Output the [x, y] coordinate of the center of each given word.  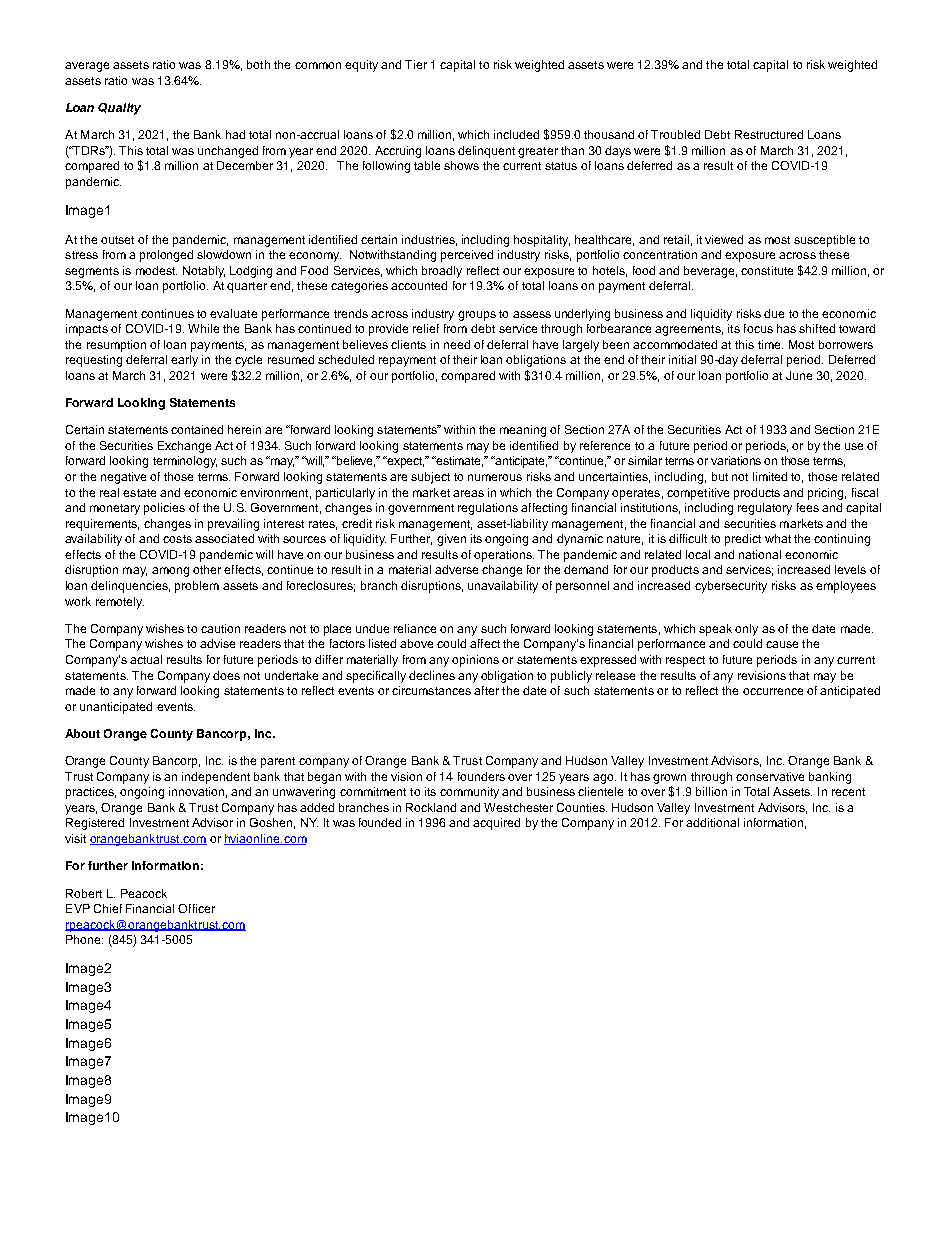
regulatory [765, 509]
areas [468, 493]
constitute [767, 270]
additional [712, 822]
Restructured [769, 134]
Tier [416, 64]
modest [156, 270]
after [486, 690]
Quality [119, 109]
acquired [496, 824]
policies [164, 509]
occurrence [773, 691]
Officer [196, 908]
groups [477, 316]
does [226, 675]
